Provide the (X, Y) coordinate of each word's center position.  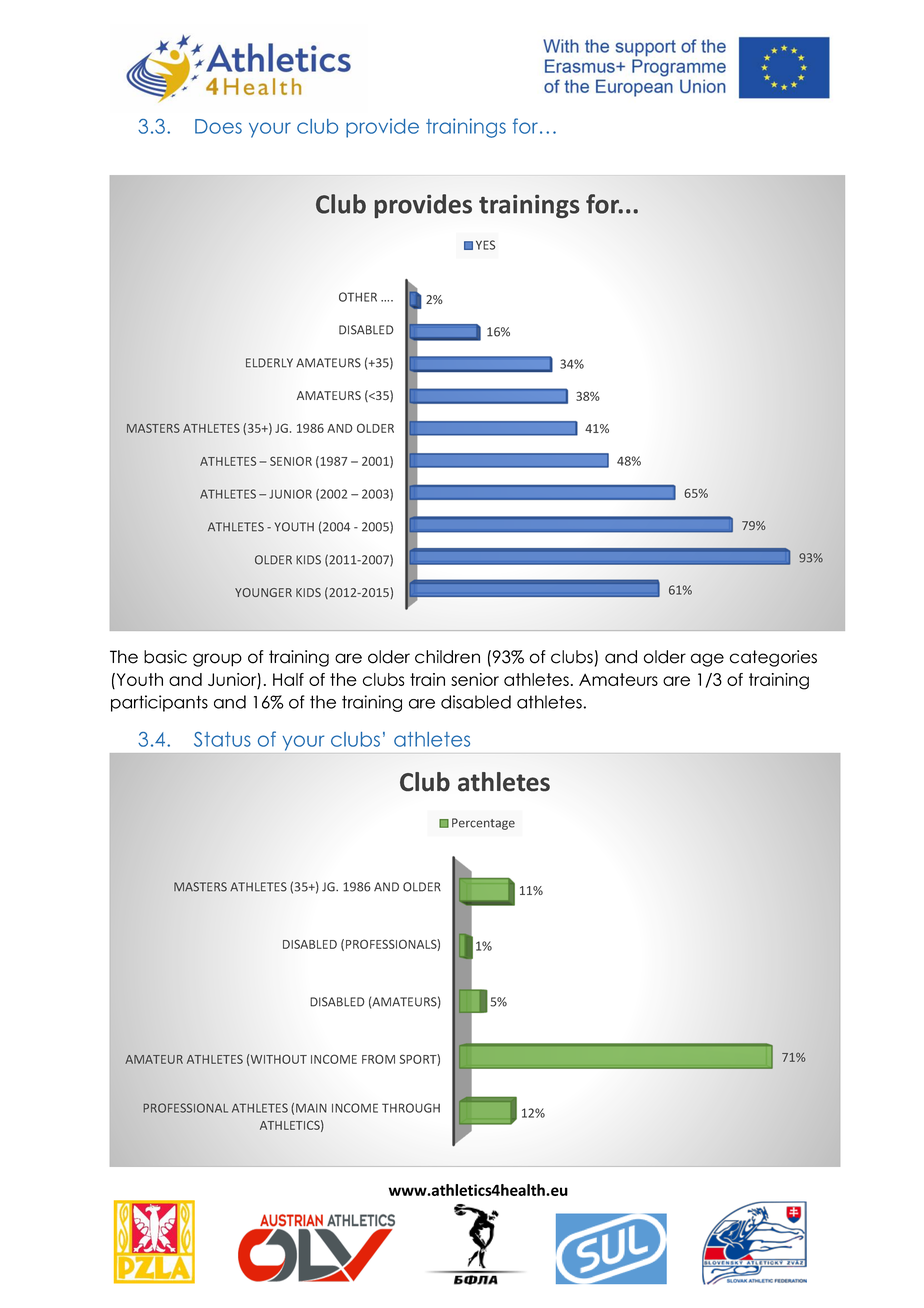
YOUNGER (263, 592)
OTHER (358, 297)
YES (485, 245)
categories (773, 658)
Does (218, 126)
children (447, 657)
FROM (378, 1059)
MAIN (311, 1108)
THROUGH (411, 1108)
